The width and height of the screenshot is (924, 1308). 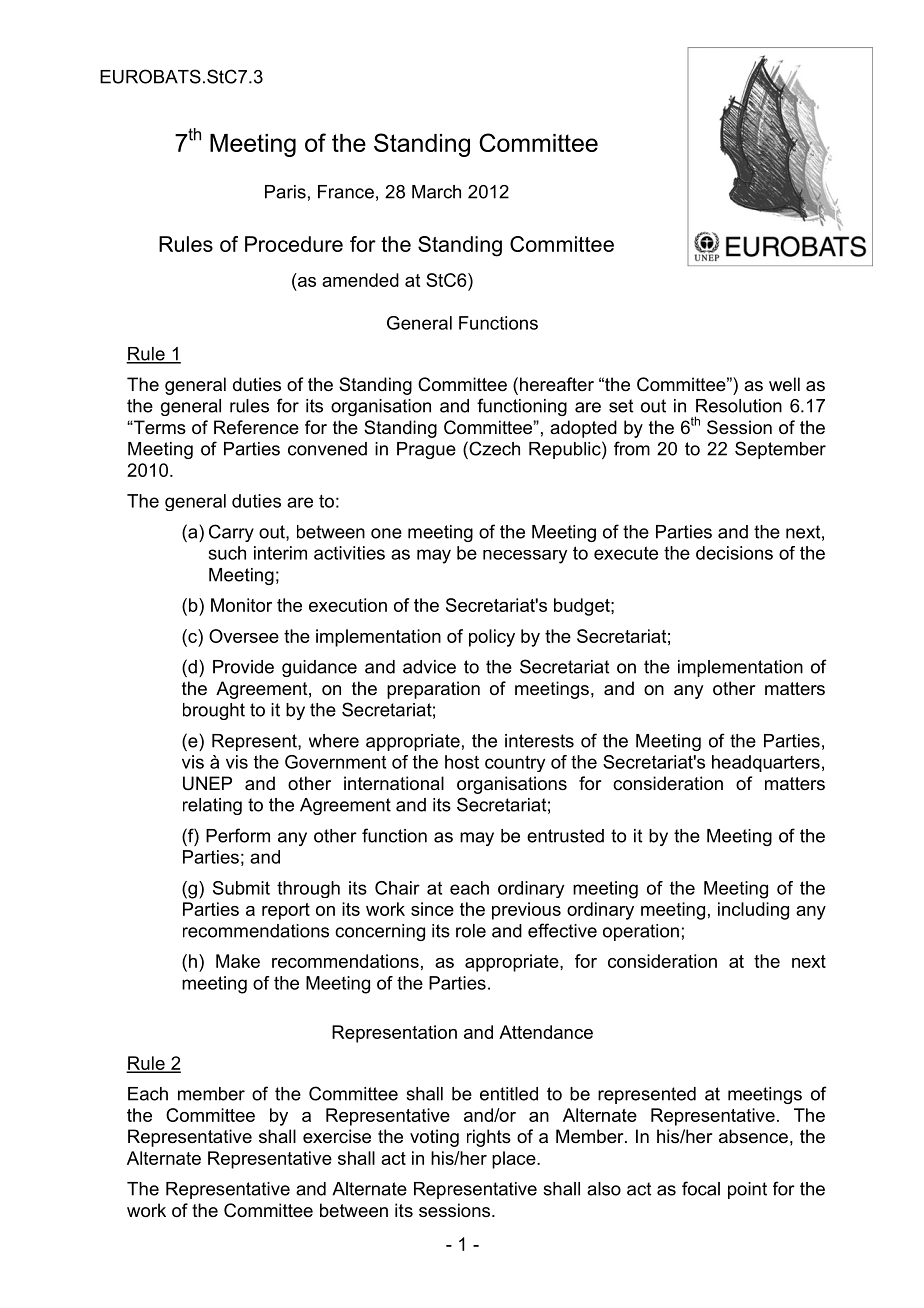 What do you see at coordinates (294, 244) in the screenshot?
I see `Procedure` at bounding box center [294, 244].
